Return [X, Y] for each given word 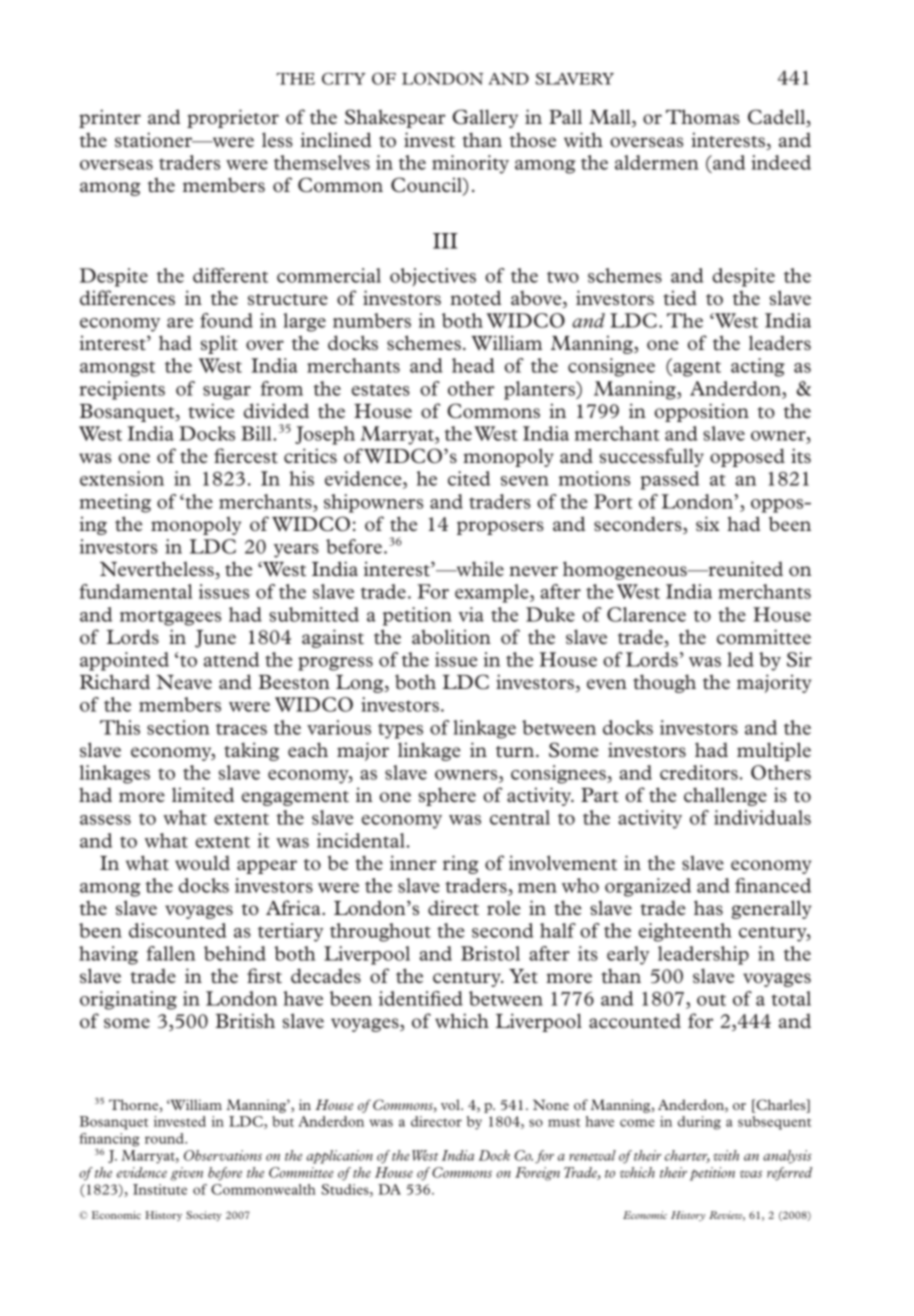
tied [680, 297]
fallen [170, 953]
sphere [447, 796]
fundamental [135, 591]
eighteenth [685, 932]
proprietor [233, 118]
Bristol [490, 953]
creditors [699, 772]
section [178, 727]
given [186, 1174]
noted [475, 297]
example [493, 593]
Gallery [485, 118]
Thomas [703, 116]
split [219, 344]
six [708, 523]
